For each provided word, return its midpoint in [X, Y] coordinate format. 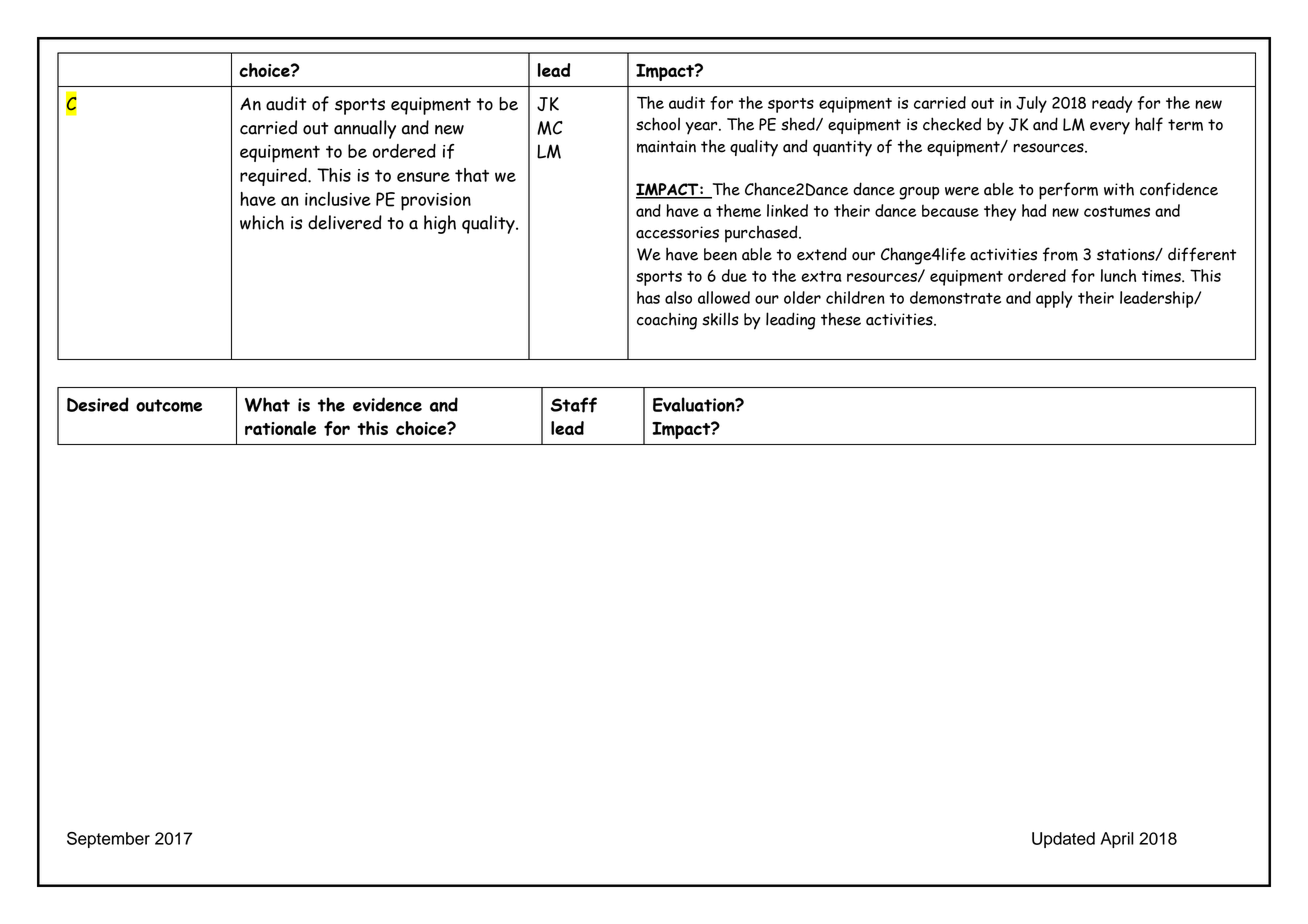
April [1117, 840]
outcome [169, 405]
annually [365, 129]
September [108, 840]
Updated [1063, 840]
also [678, 297]
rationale [280, 428]
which [262, 222]
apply [1054, 299]
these [841, 319]
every [1110, 128]
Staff [574, 405]
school [658, 124]
